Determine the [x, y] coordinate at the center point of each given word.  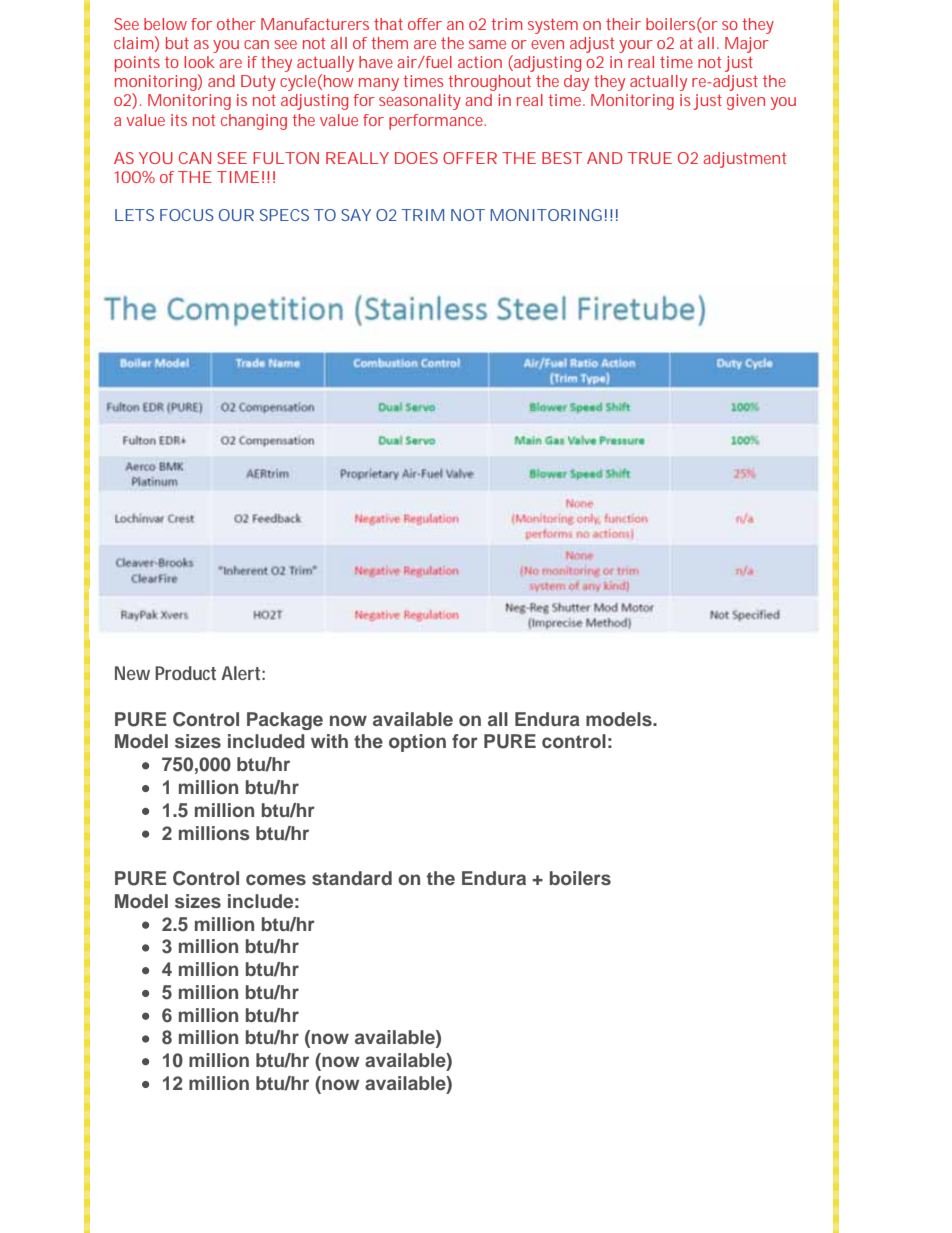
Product [185, 673]
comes [276, 879]
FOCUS [187, 215]
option [417, 743]
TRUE [650, 158]
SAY [356, 215]
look [199, 62]
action [480, 62]
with [329, 741]
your [636, 46]
